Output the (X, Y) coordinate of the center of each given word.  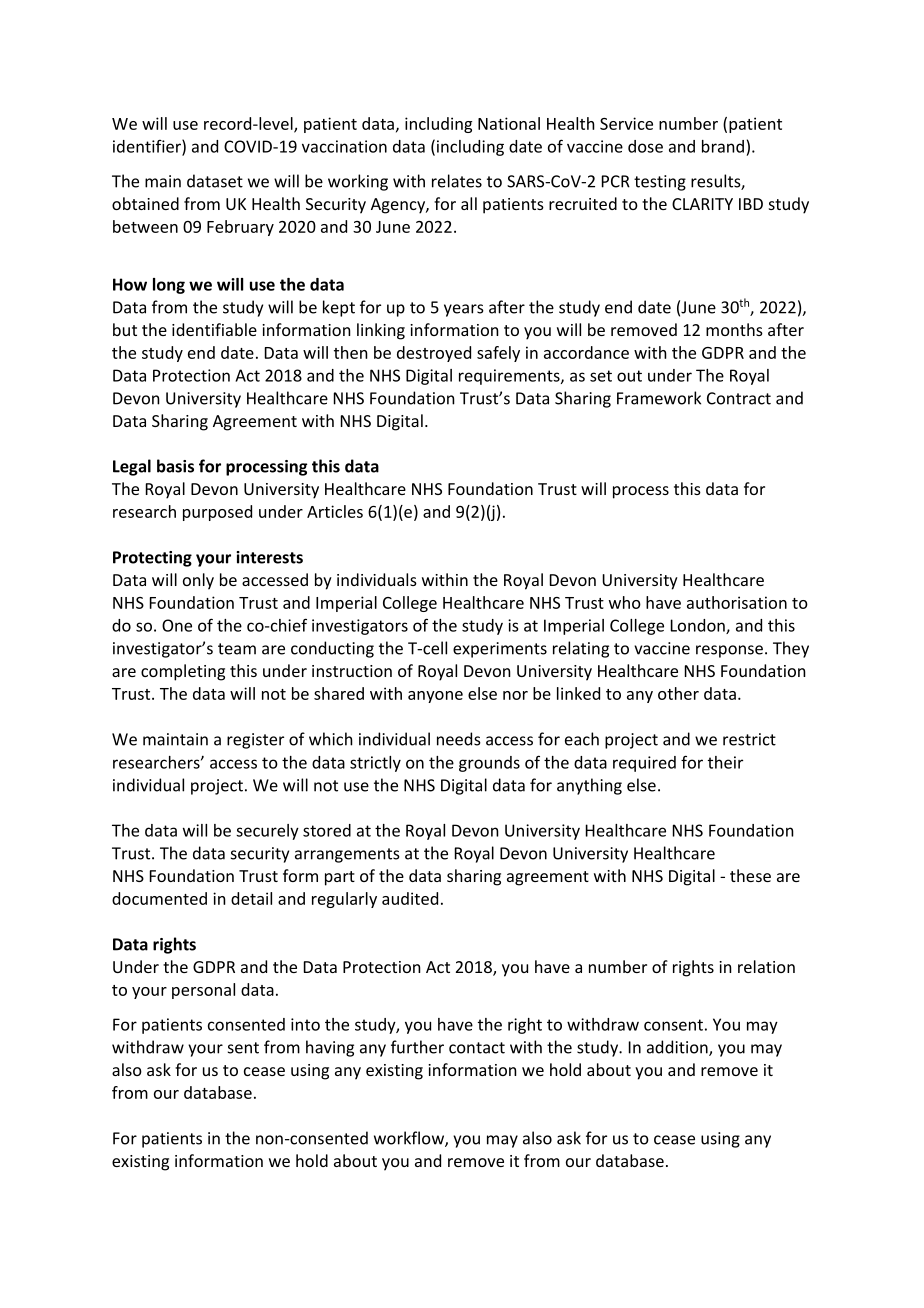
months (734, 329)
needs (459, 739)
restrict (749, 739)
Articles (335, 511)
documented (159, 898)
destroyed (434, 354)
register (255, 741)
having (330, 1048)
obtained (145, 203)
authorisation (737, 602)
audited (410, 898)
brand (723, 146)
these (750, 875)
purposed (217, 513)
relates (457, 181)
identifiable (214, 329)
